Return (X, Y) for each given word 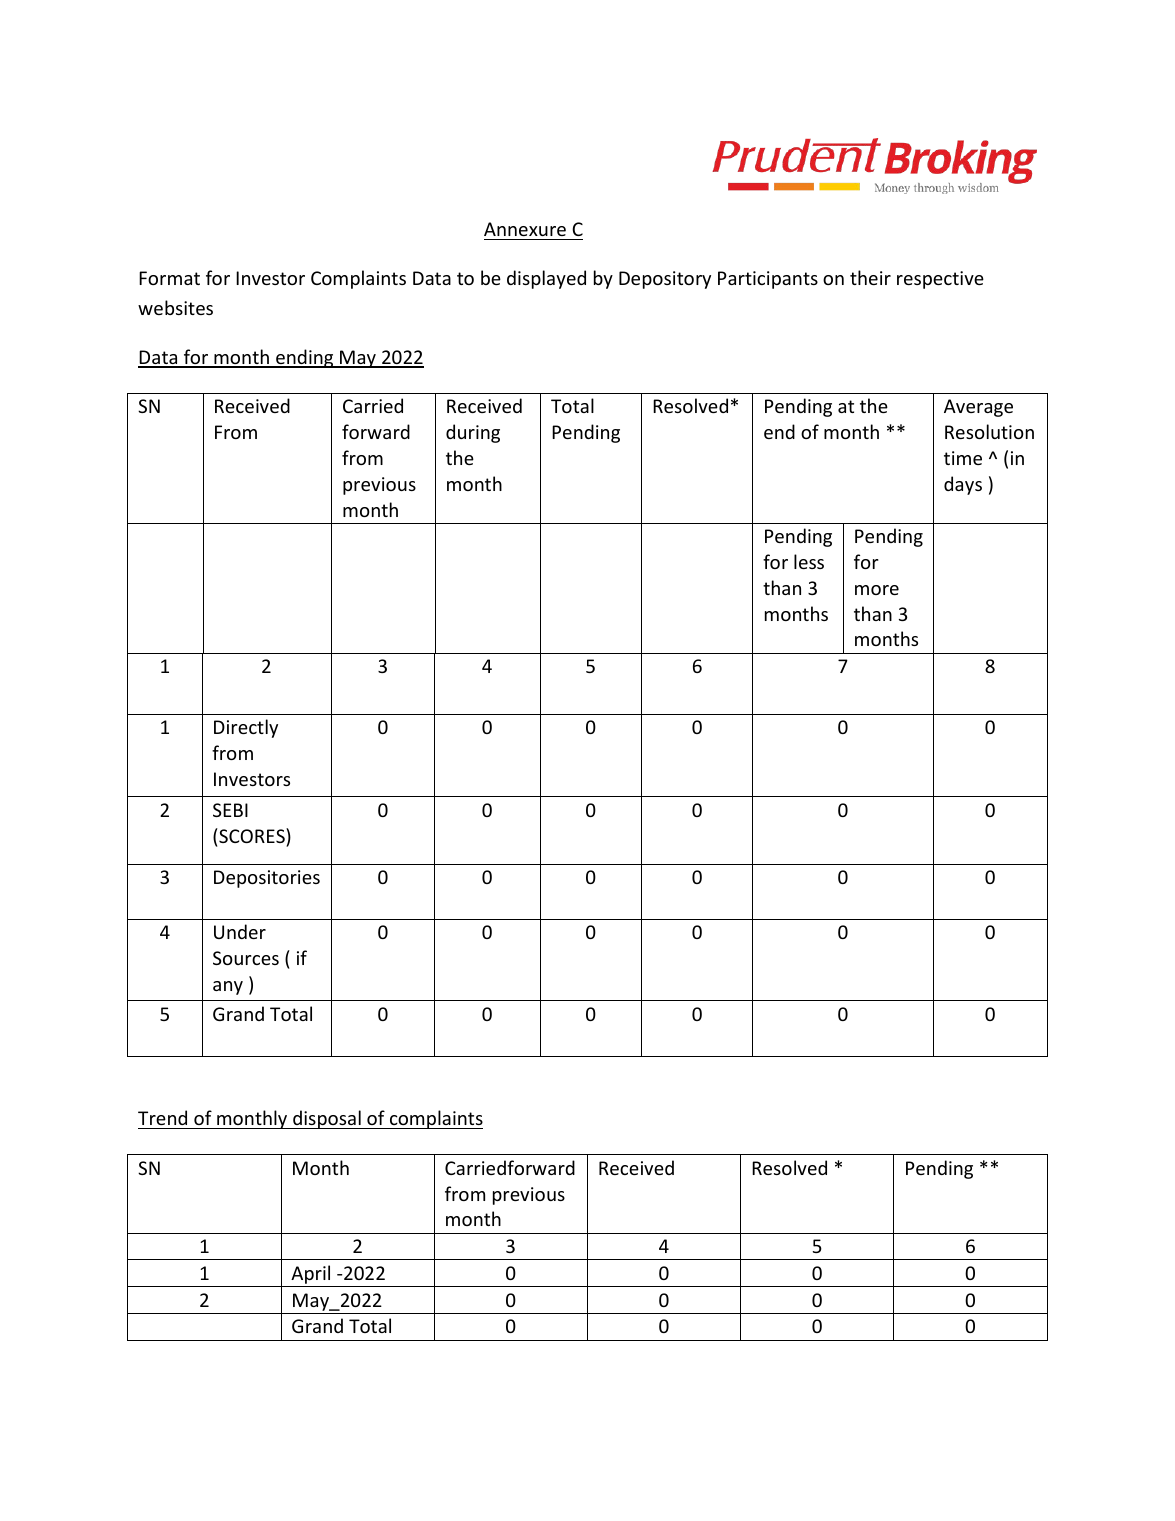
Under (240, 931)
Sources (246, 958)
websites (175, 307)
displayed (546, 279)
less (809, 561)
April (311, 1276)
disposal (327, 1119)
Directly (246, 728)
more (877, 590)
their (870, 277)
